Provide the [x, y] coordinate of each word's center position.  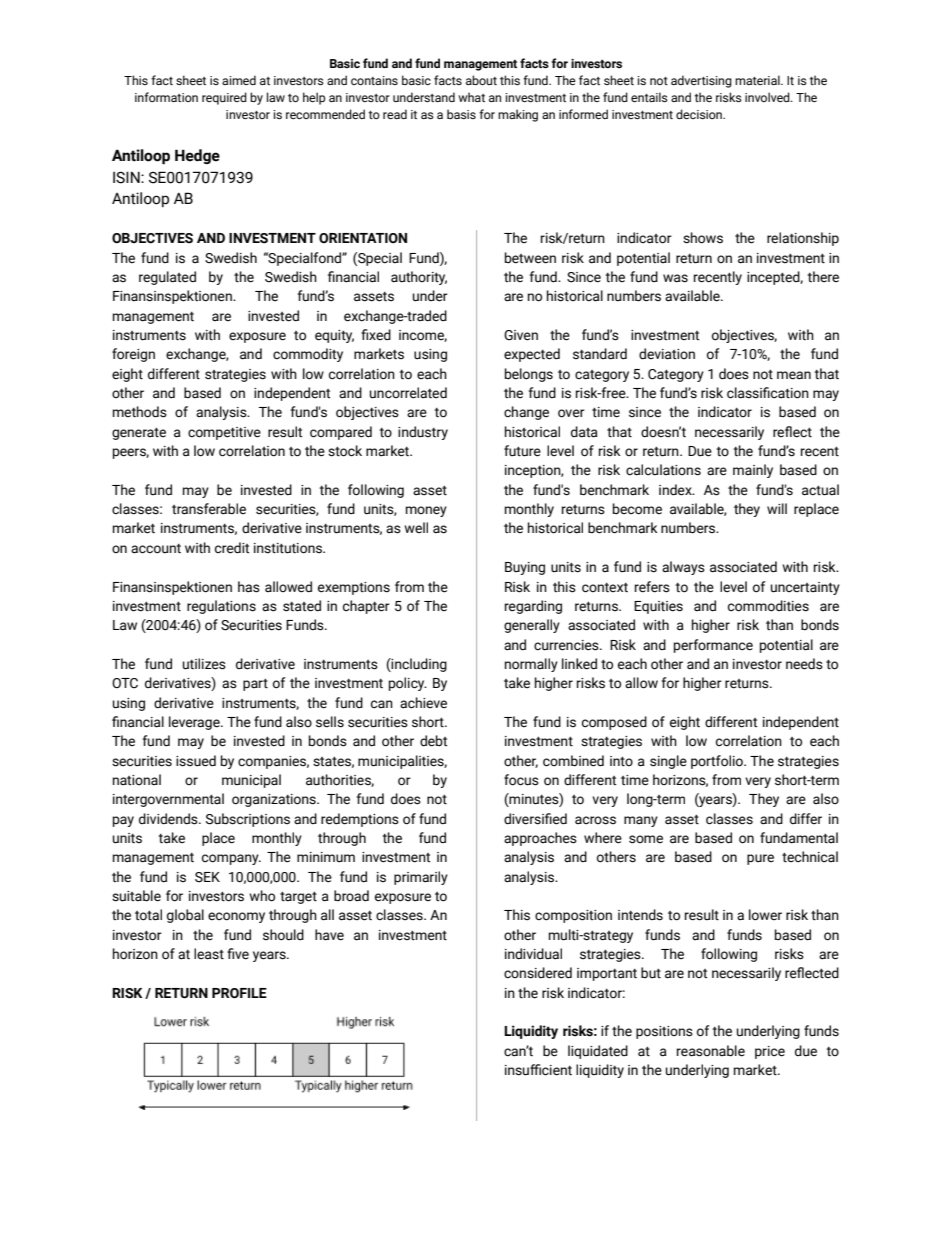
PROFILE [239, 993]
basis [461, 114]
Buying [525, 568]
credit [232, 548]
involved [768, 97]
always [683, 568]
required [224, 98]
